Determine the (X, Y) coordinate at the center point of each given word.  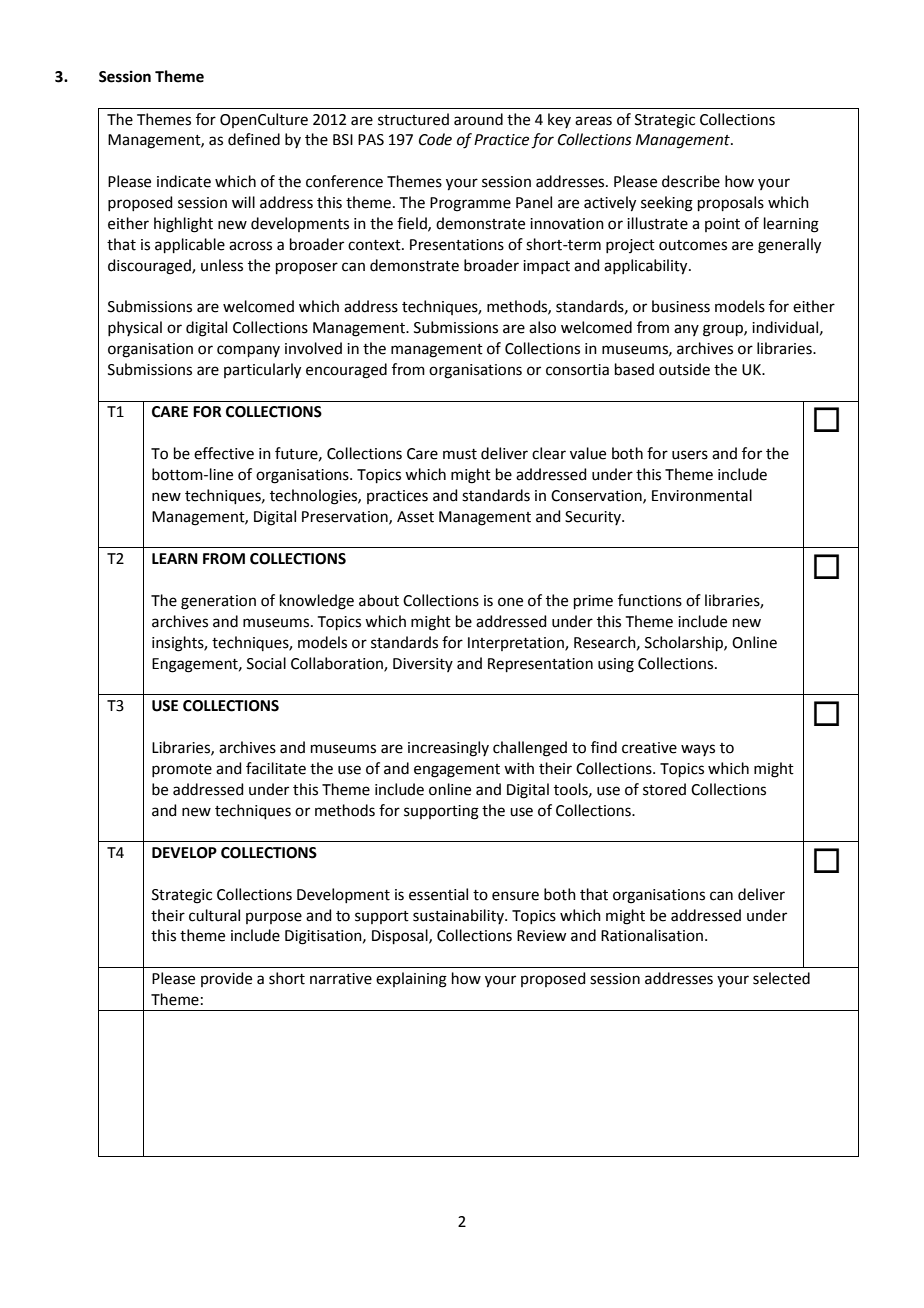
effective (224, 453)
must (460, 454)
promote (182, 770)
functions (650, 600)
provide (226, 979)
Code (435, 139)
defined (254, 139)
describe (691, 181)
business (681, 306)
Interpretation (517, 644)
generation (218, 602)
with (519, 768)
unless (222, 265)
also (542, 327)
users (690, 455)
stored (664, 789)
